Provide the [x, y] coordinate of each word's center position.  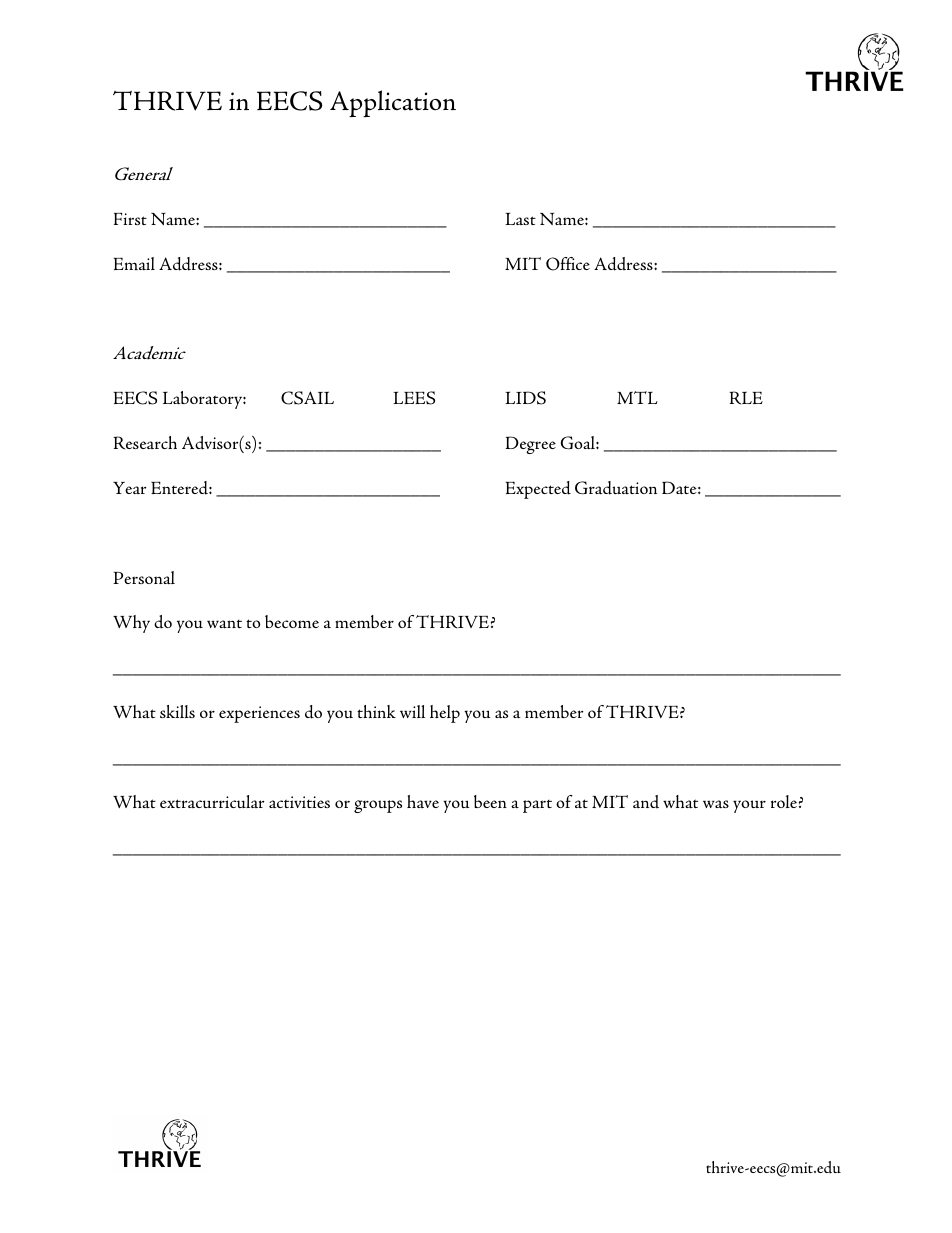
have [423, 801]
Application [393, 103]
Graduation [616, 488]
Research [145, 443]
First [130, 218]
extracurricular [212, 801]
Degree [531, 445]
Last [520, 218]
